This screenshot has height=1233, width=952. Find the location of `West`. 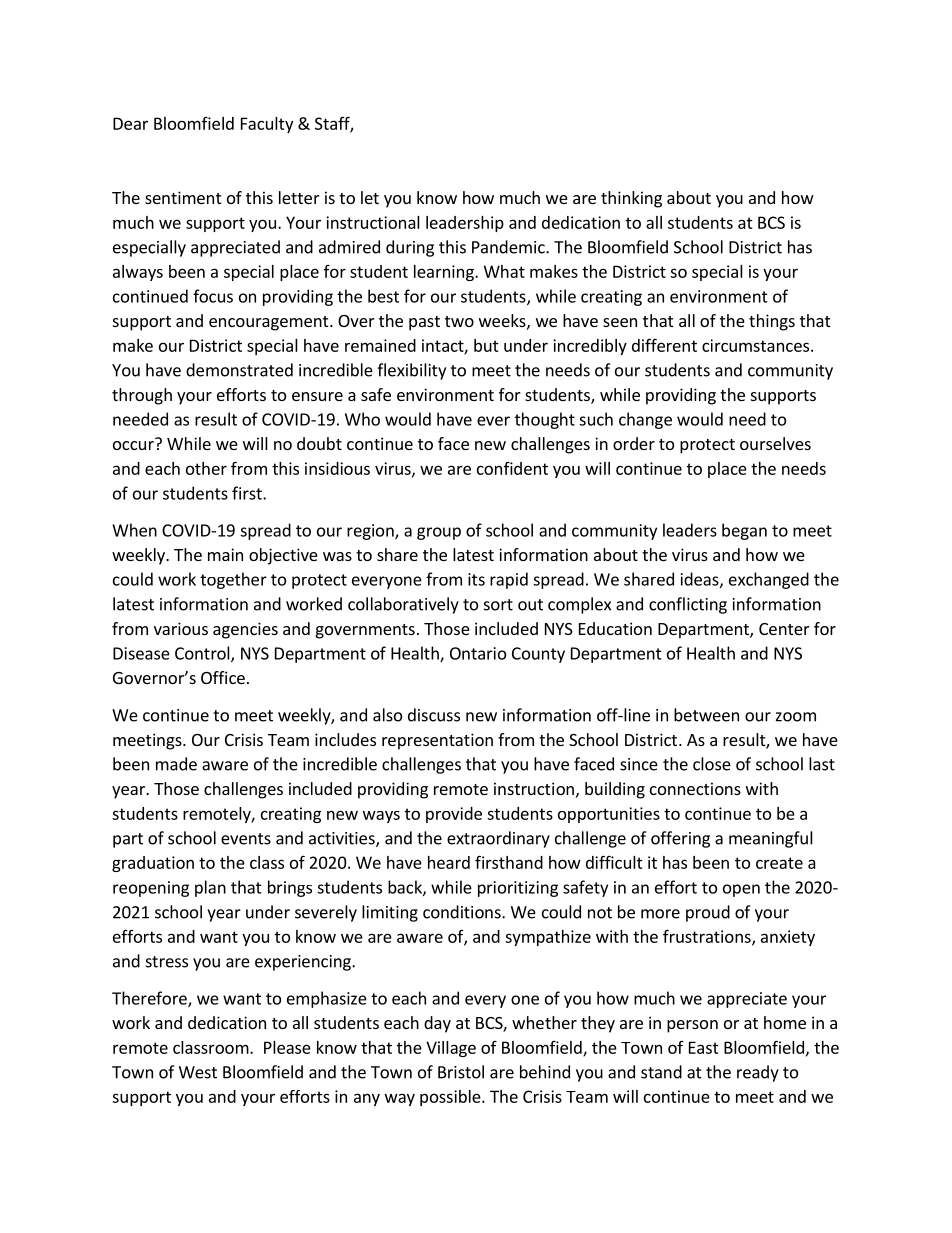

West is located at coordinates (198, 1072).
